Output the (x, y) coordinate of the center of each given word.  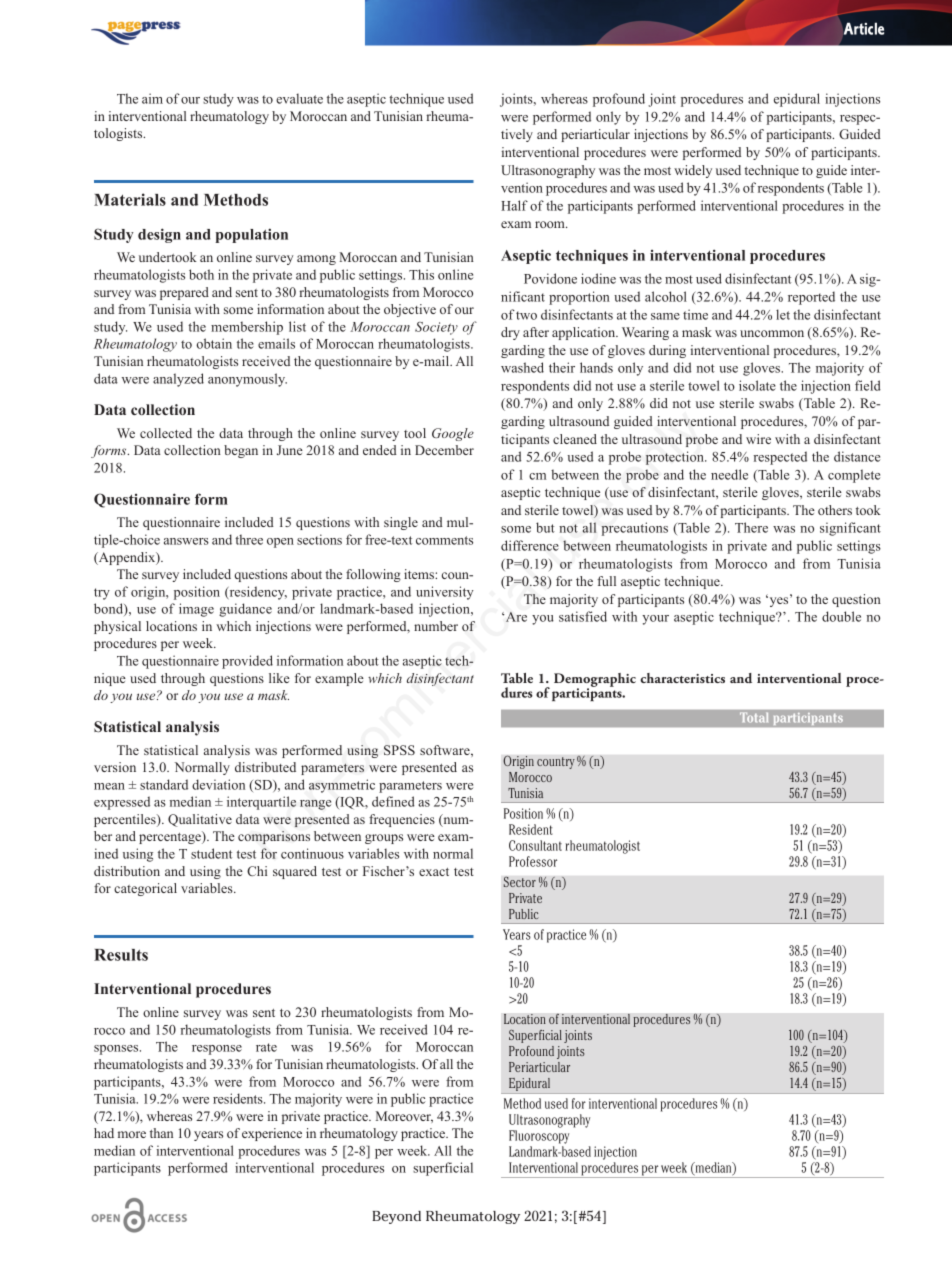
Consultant (535, 845)
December (444, 450)
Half (514, 205)
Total (754, 717)
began (241, 451)
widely (693, 171)
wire (758, 439)
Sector (519, 881)
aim (152, 98)
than (161, 1133)
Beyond (396, 1217)
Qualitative (200, 820)
